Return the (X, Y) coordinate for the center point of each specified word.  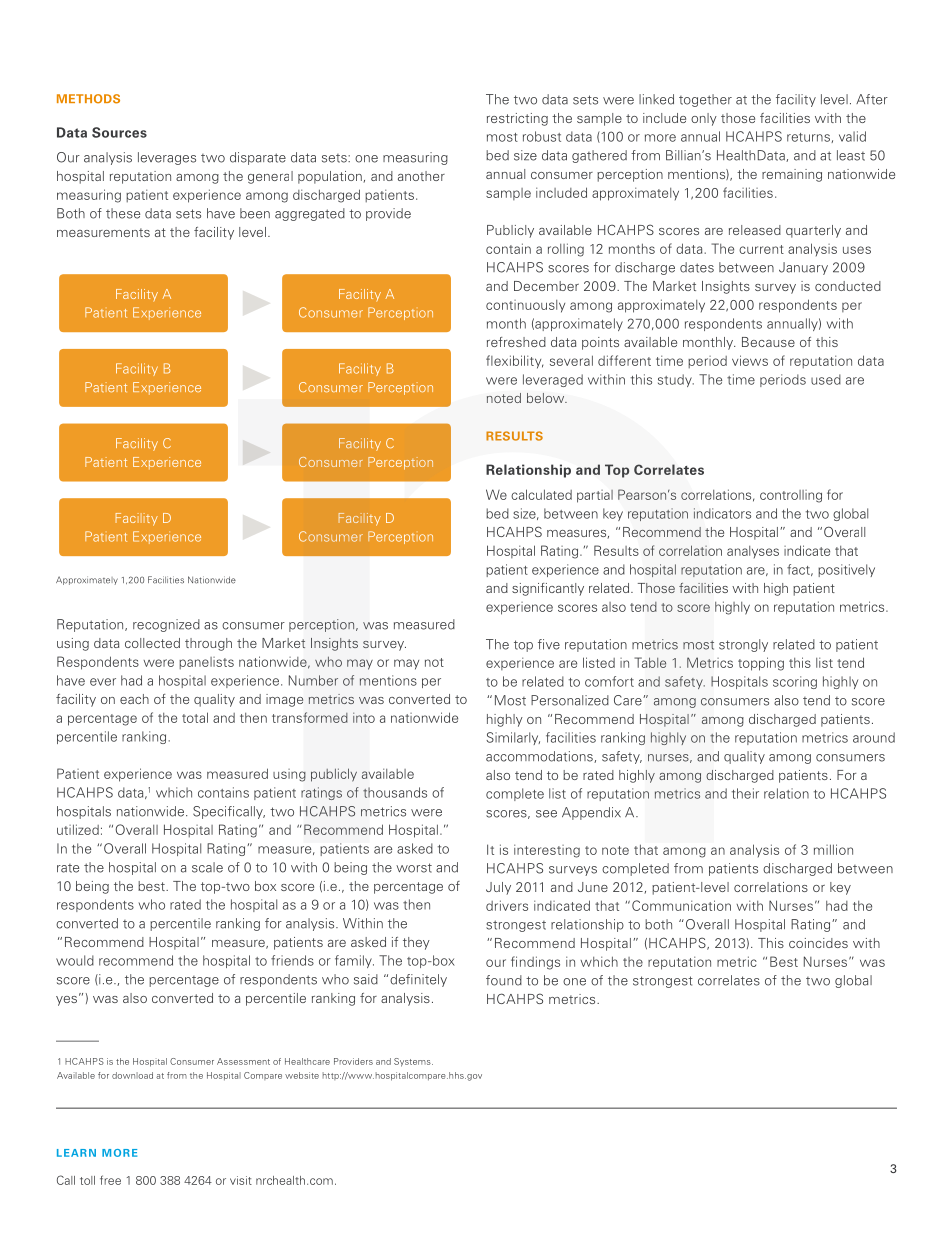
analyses (753, 552)
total (195, 717)
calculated (541, 494)
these (123, 213)
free (110, 1180)
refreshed (516, 342)
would (75, 960)
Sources (119, 132)
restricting (517, 119)
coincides (818, 943)
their (745, 793)
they (416, 943)
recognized (166, 625)
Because (768, 342)
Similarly (513, 738)
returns (809, 138)
